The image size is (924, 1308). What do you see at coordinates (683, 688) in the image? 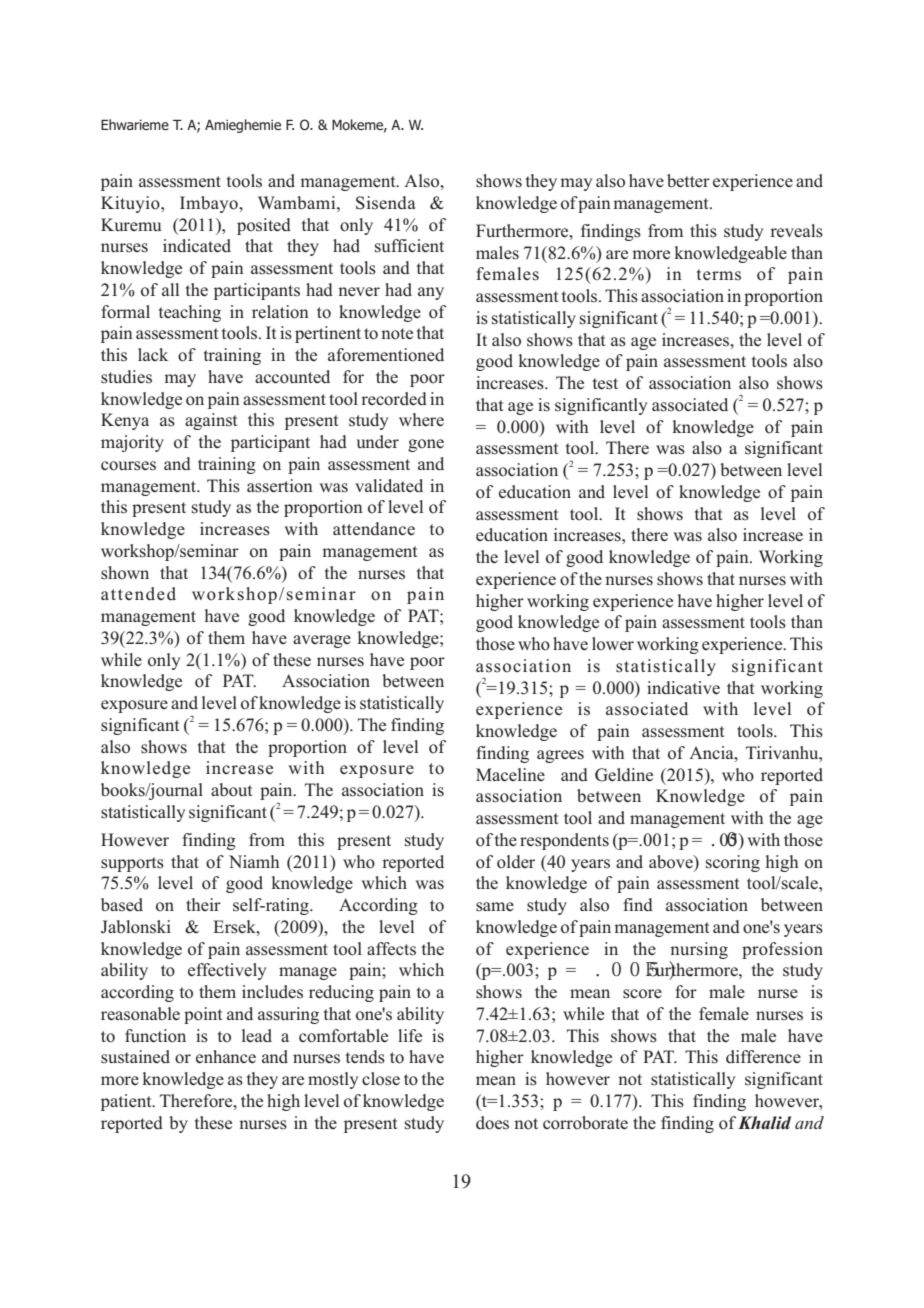
I see `indicative` at bounding box center [683, 688].
